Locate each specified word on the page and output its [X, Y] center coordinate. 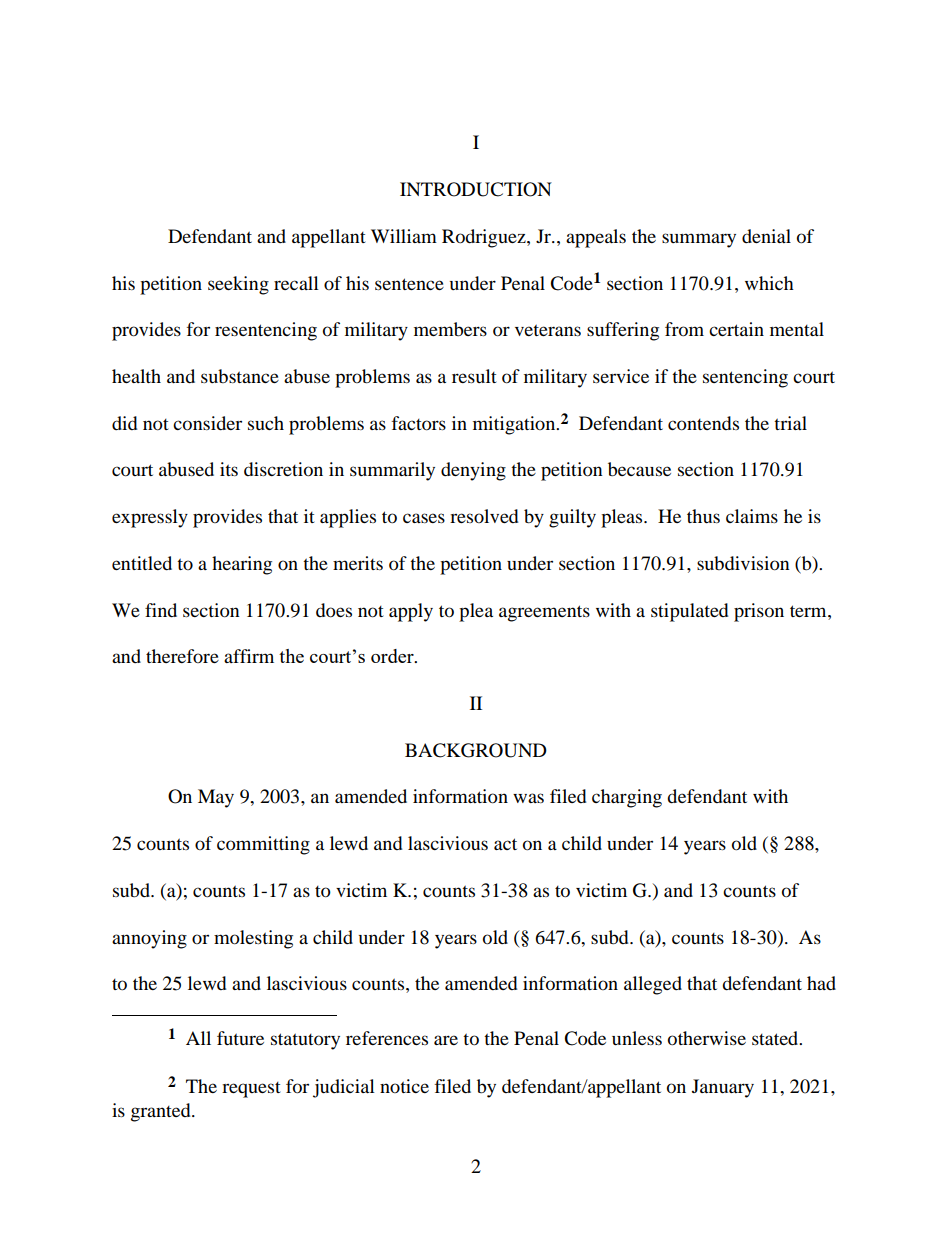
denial [766, 236]
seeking [238, 285]
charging [627, 798]
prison [759, 612]
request [251, 1090]
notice [404, 1086]
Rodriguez [485, 238]
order [393, 656]
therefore [182, 656]
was [528, 798]
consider [207, 423]
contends [703, 423]
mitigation [515, 425]
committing [263, 845]
